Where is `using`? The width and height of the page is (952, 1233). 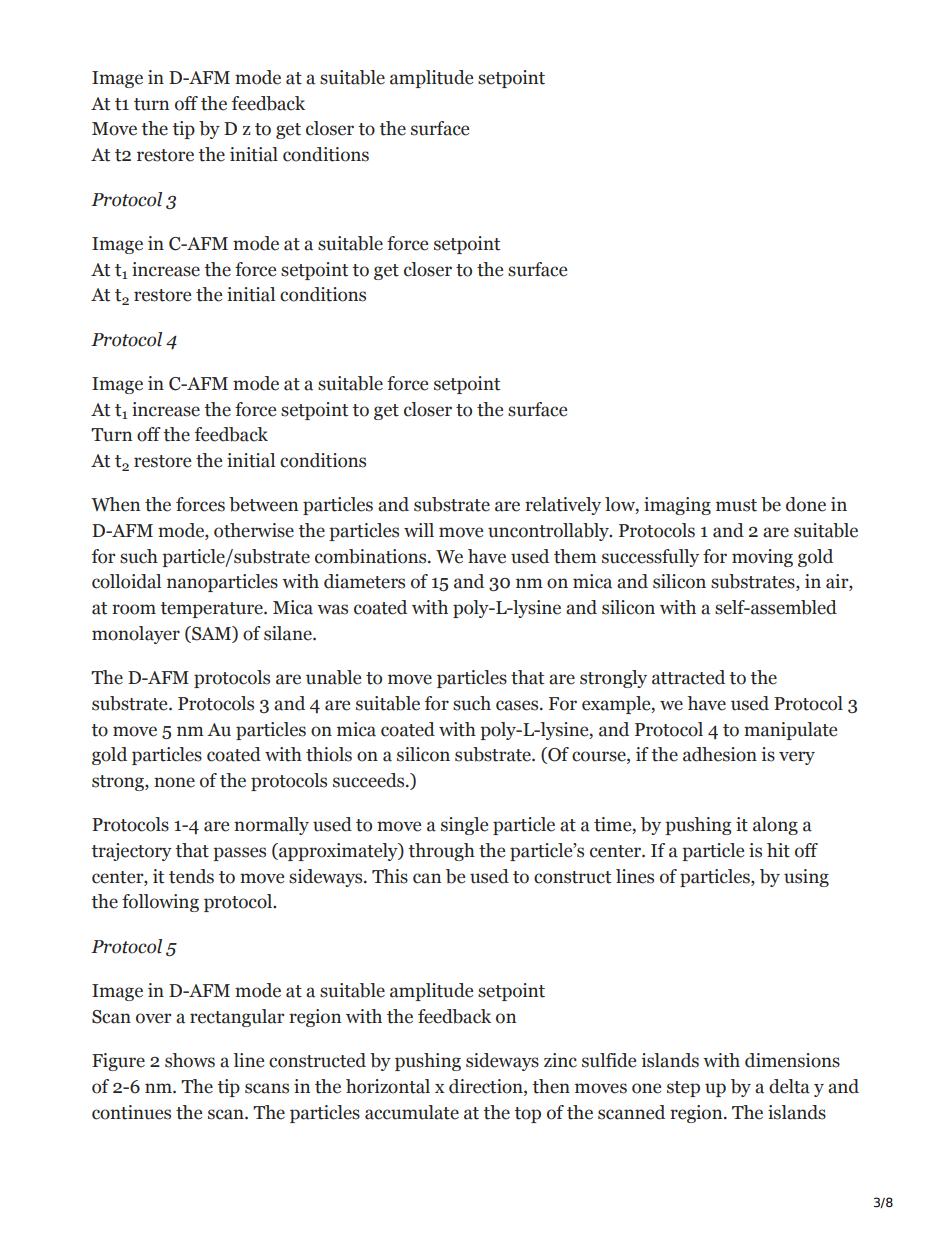
using is located at coordinates (806, 878).
